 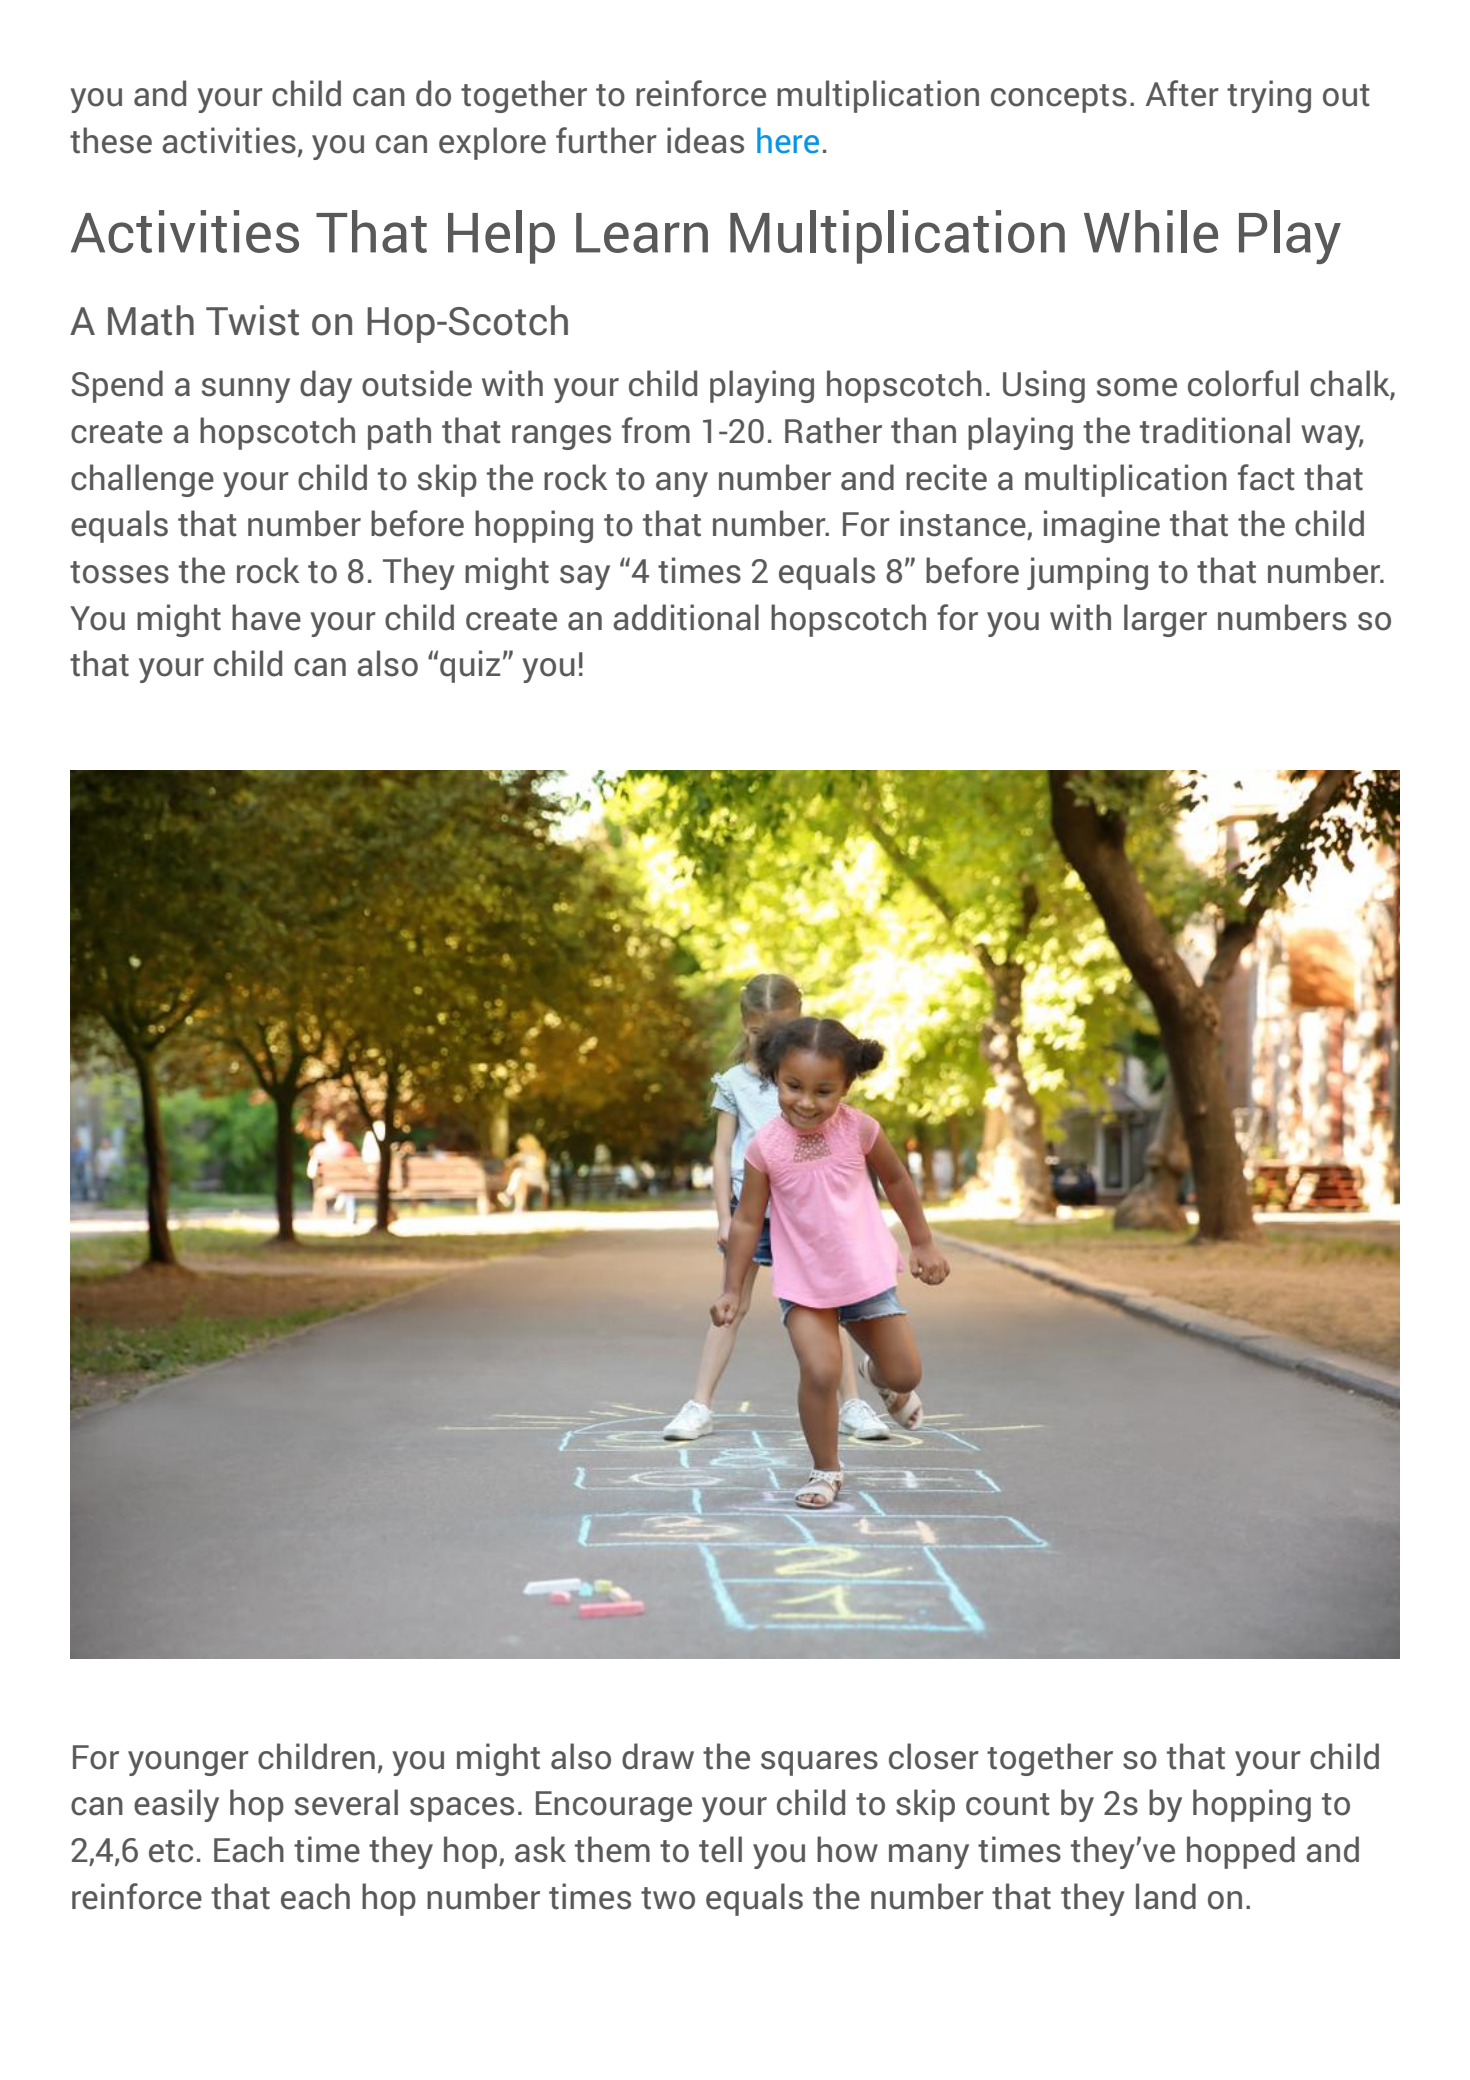 What do you see at coordinates (266, 617) in the image?
I see `have` at bounding box center [266, 617].
